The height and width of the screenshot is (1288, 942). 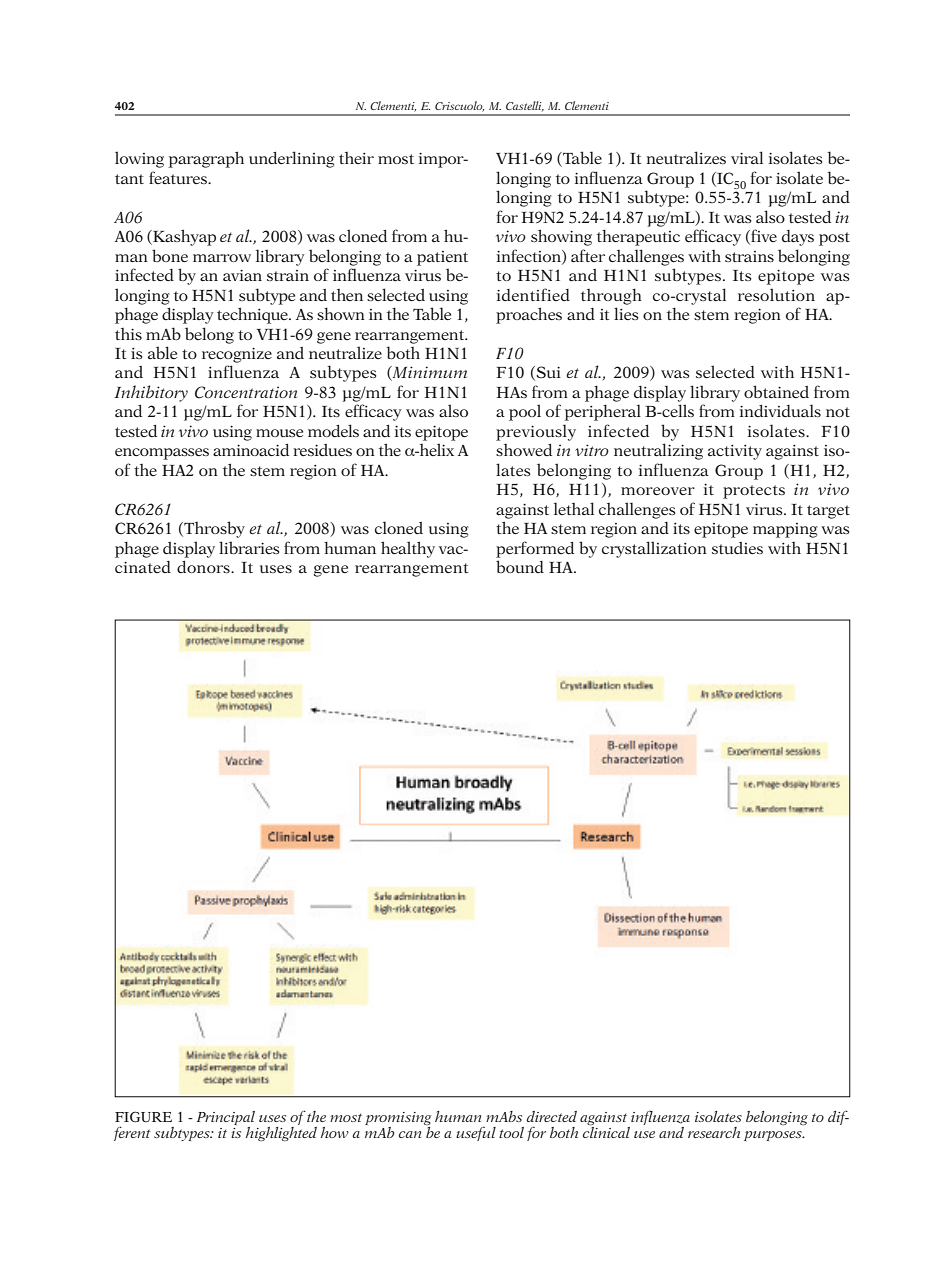 What do you see at coordinates (226, 1119) in the screenshot?
I see `Principal` at bounding box center [226, 1119].
